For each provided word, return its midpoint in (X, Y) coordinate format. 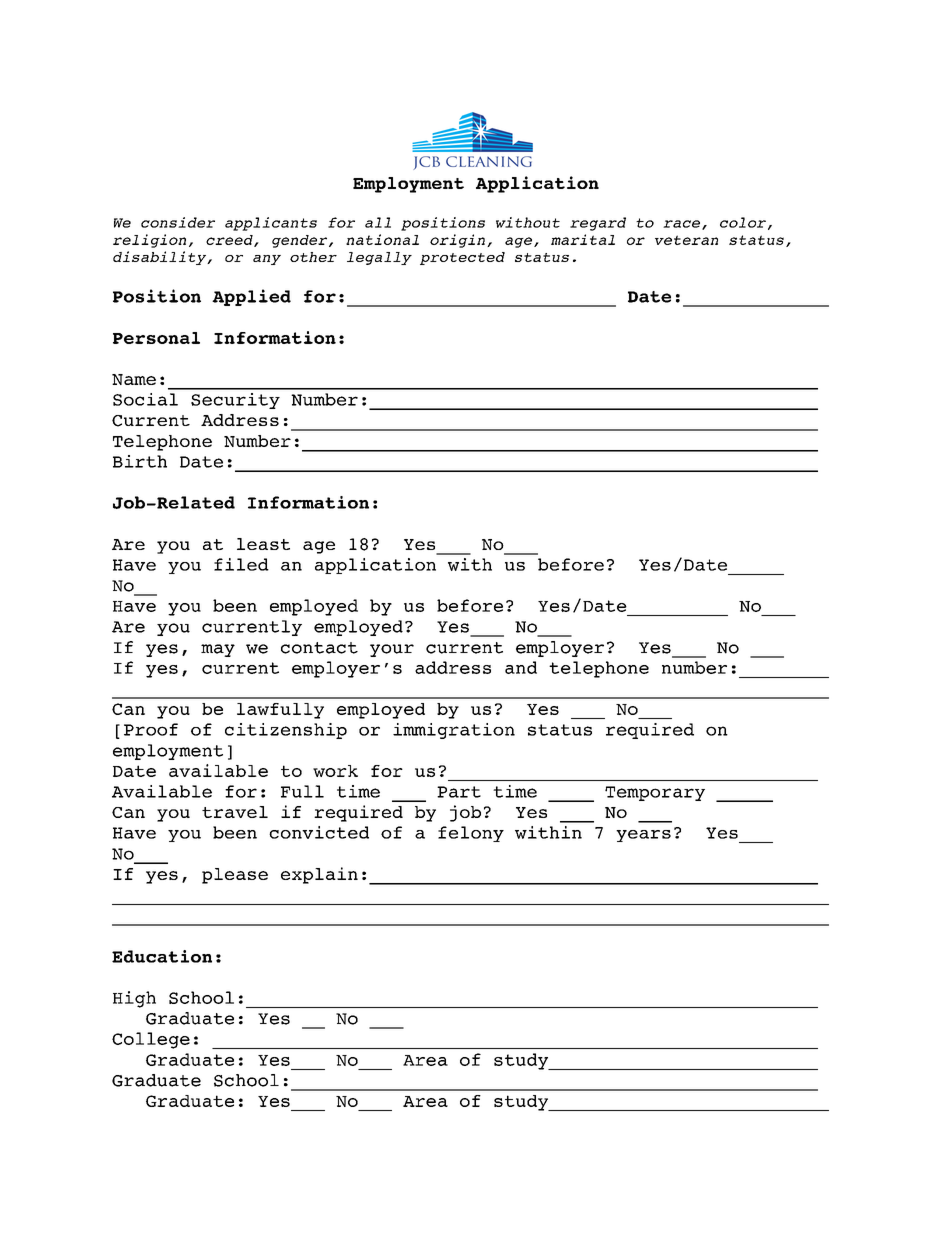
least (263, 544)
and (521, 667)
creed (230, 241)
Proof (151, 729)
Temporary (655, 793)
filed (241, 564)
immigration (454, 731)
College (151, 1040)
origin (457, 241)
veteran (686, 240)
